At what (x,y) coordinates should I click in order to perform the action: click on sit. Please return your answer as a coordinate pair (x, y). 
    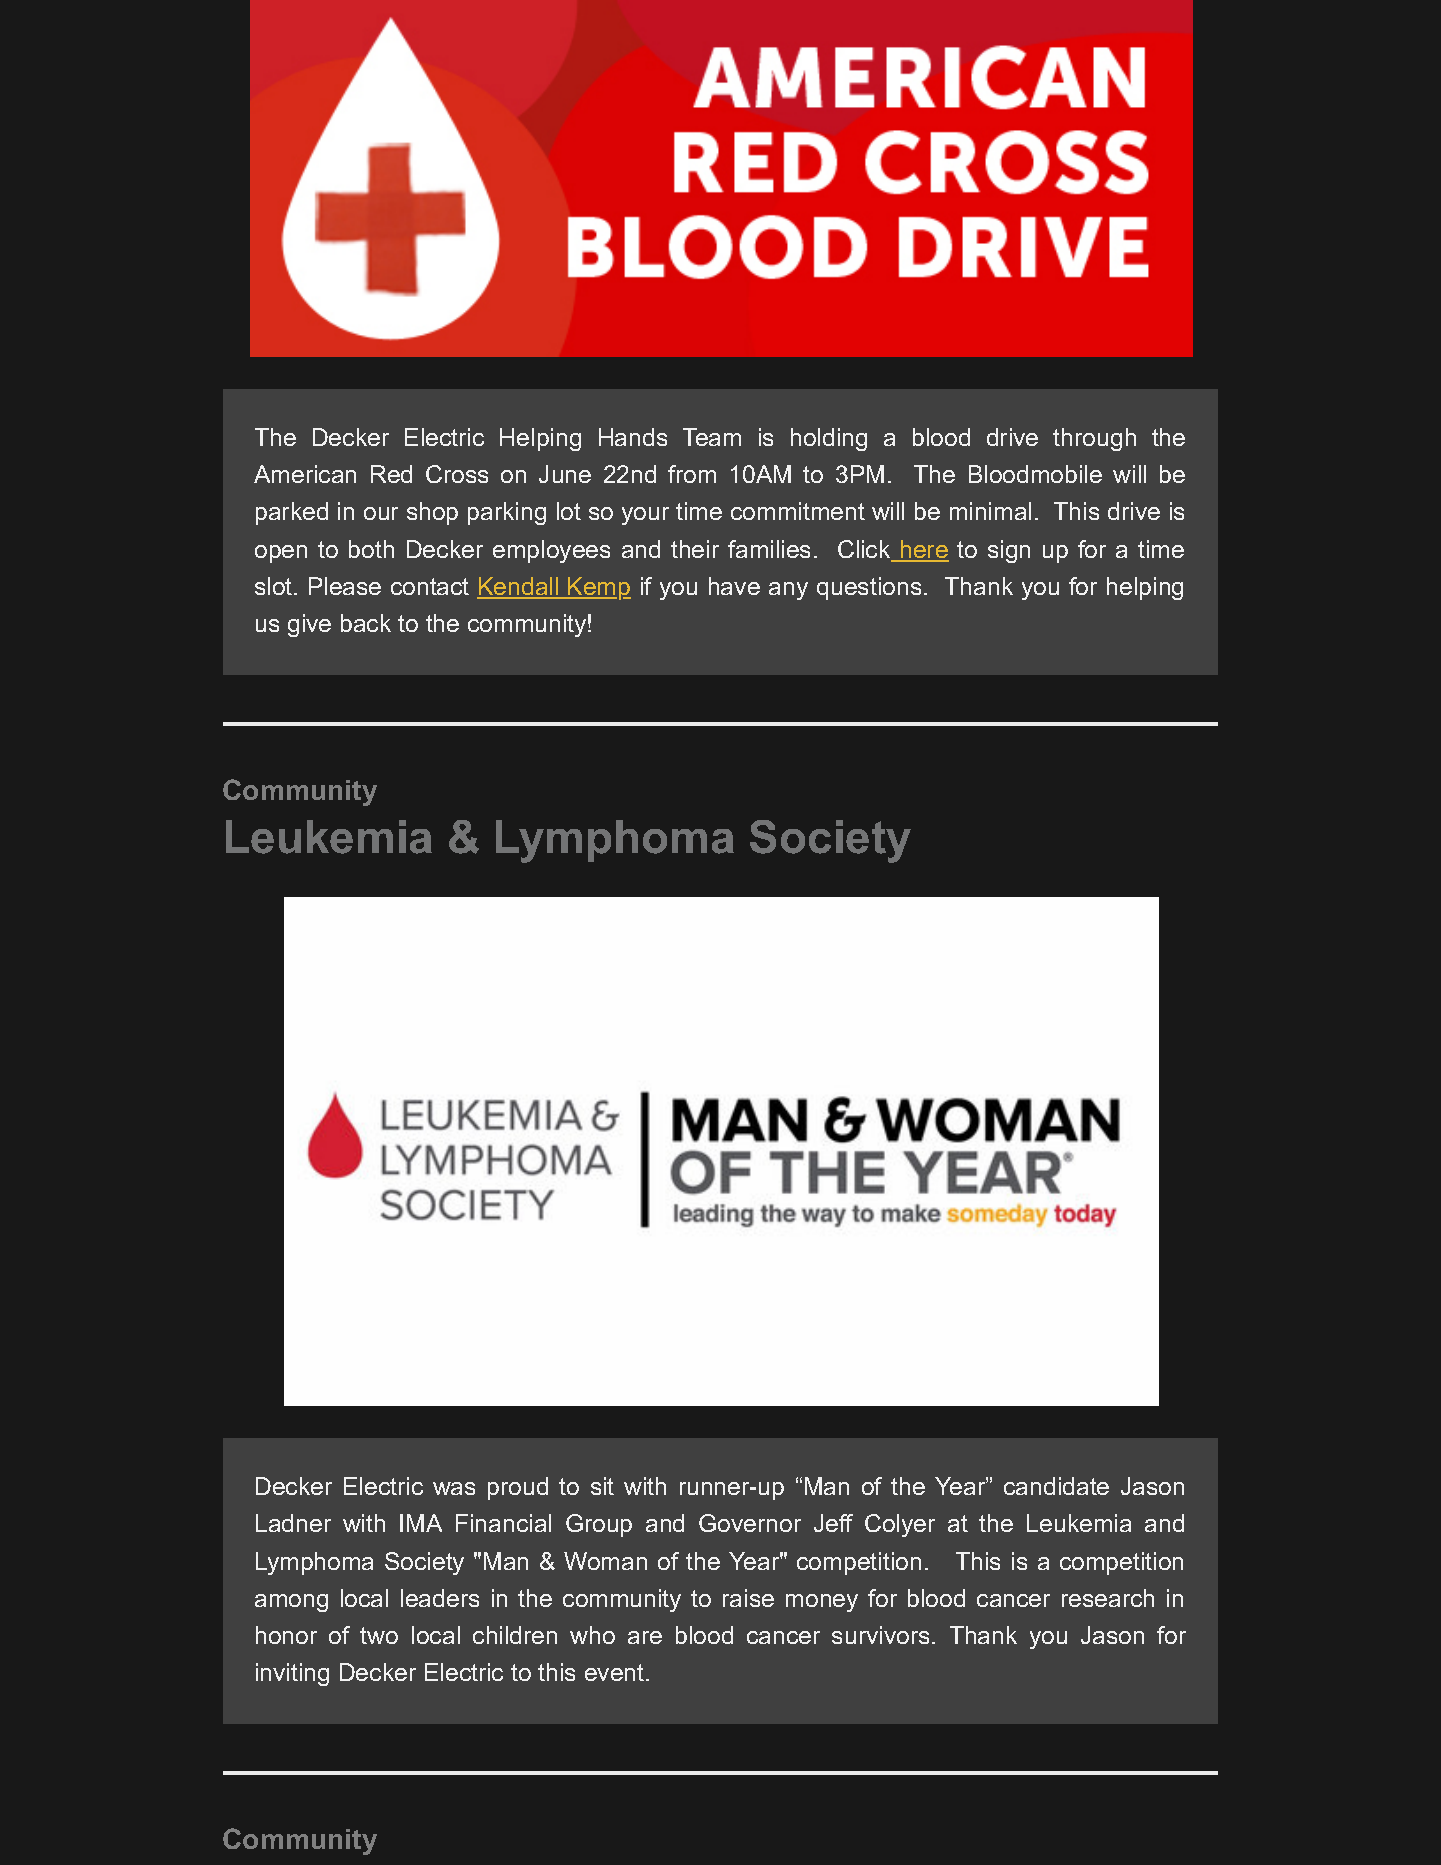
    Looking at the image, I should click on (602, 1486).
